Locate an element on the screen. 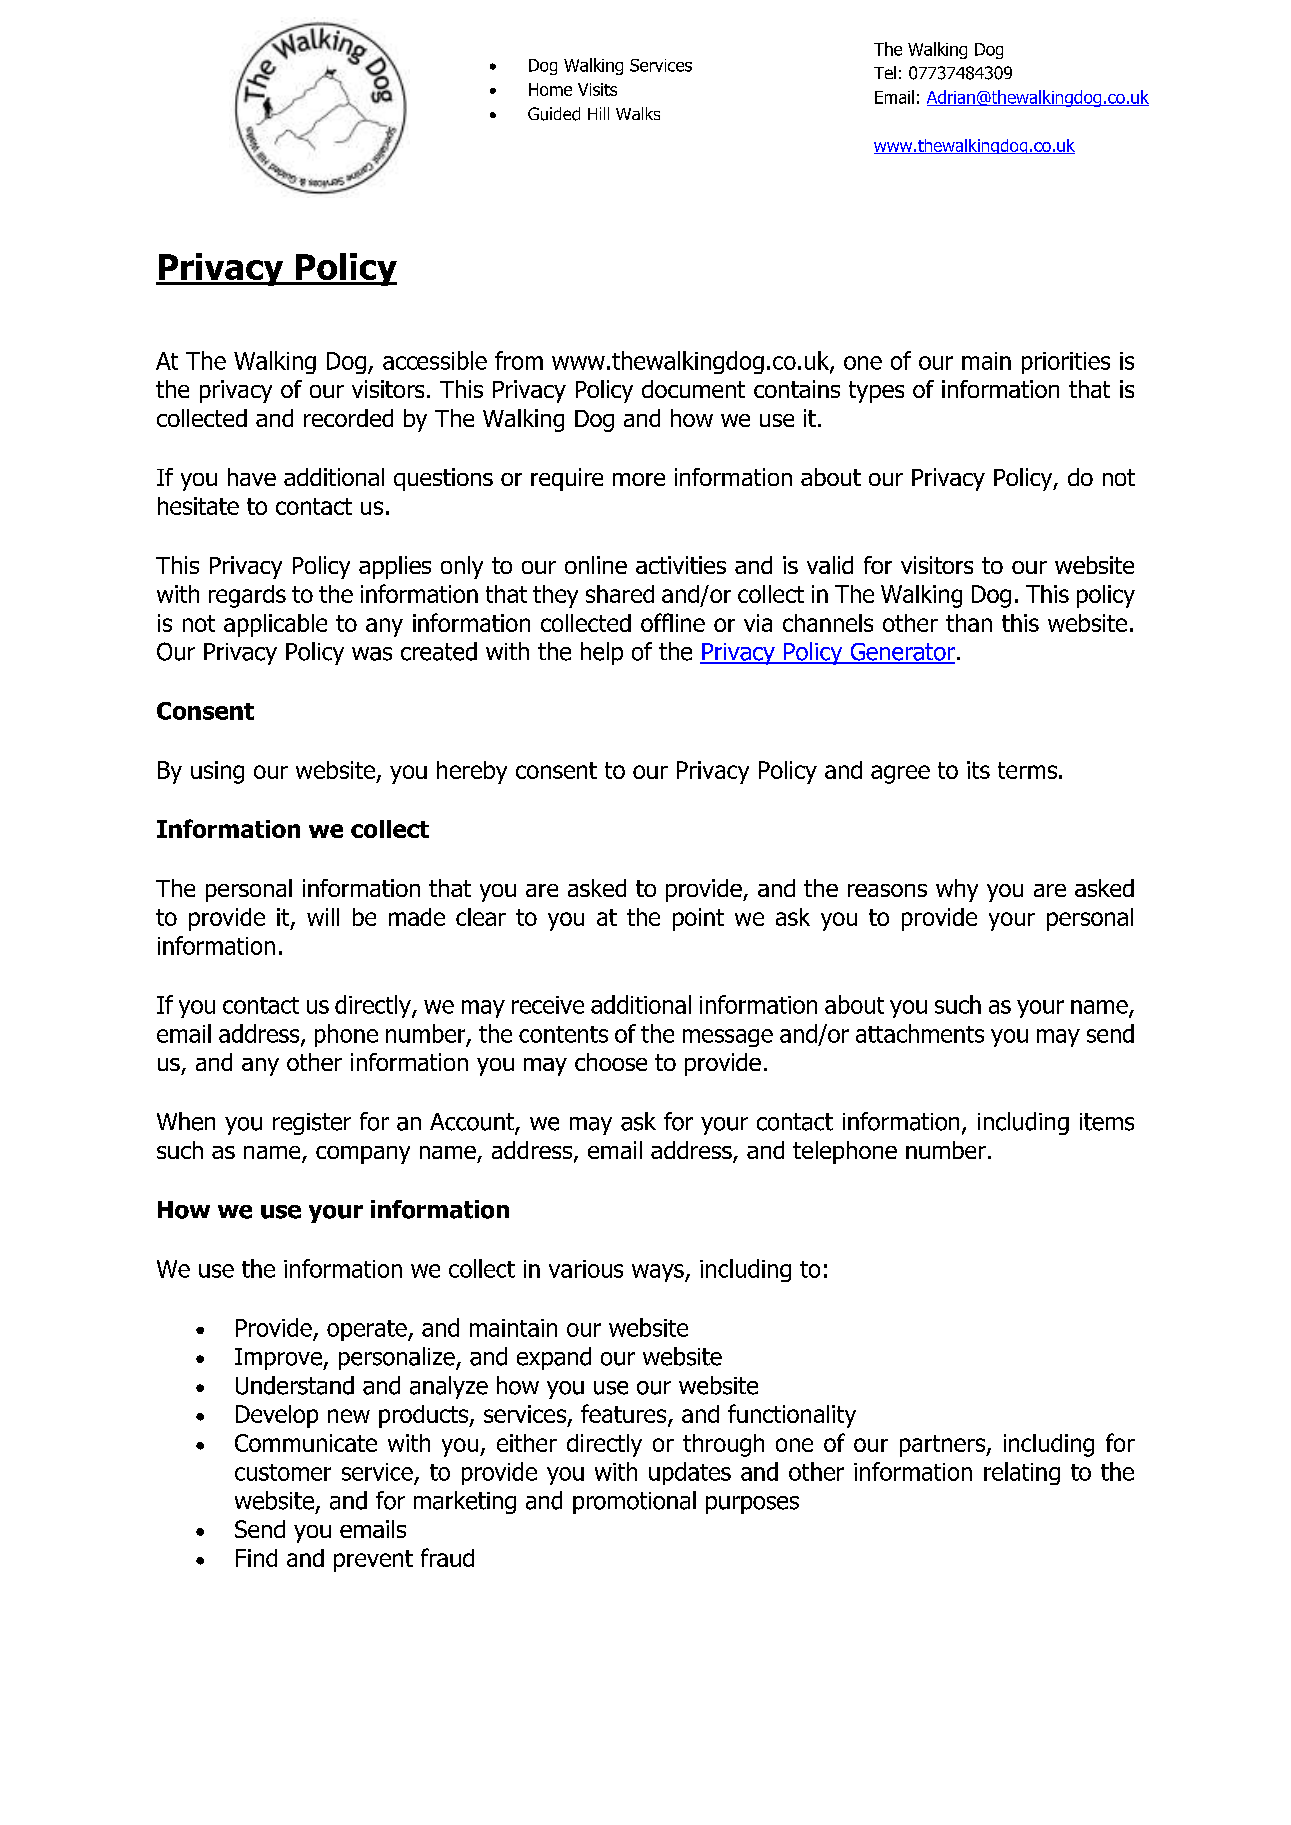 This screenshot has height=1825, width=1291. promotional is located at coordinates (634, 1502).
